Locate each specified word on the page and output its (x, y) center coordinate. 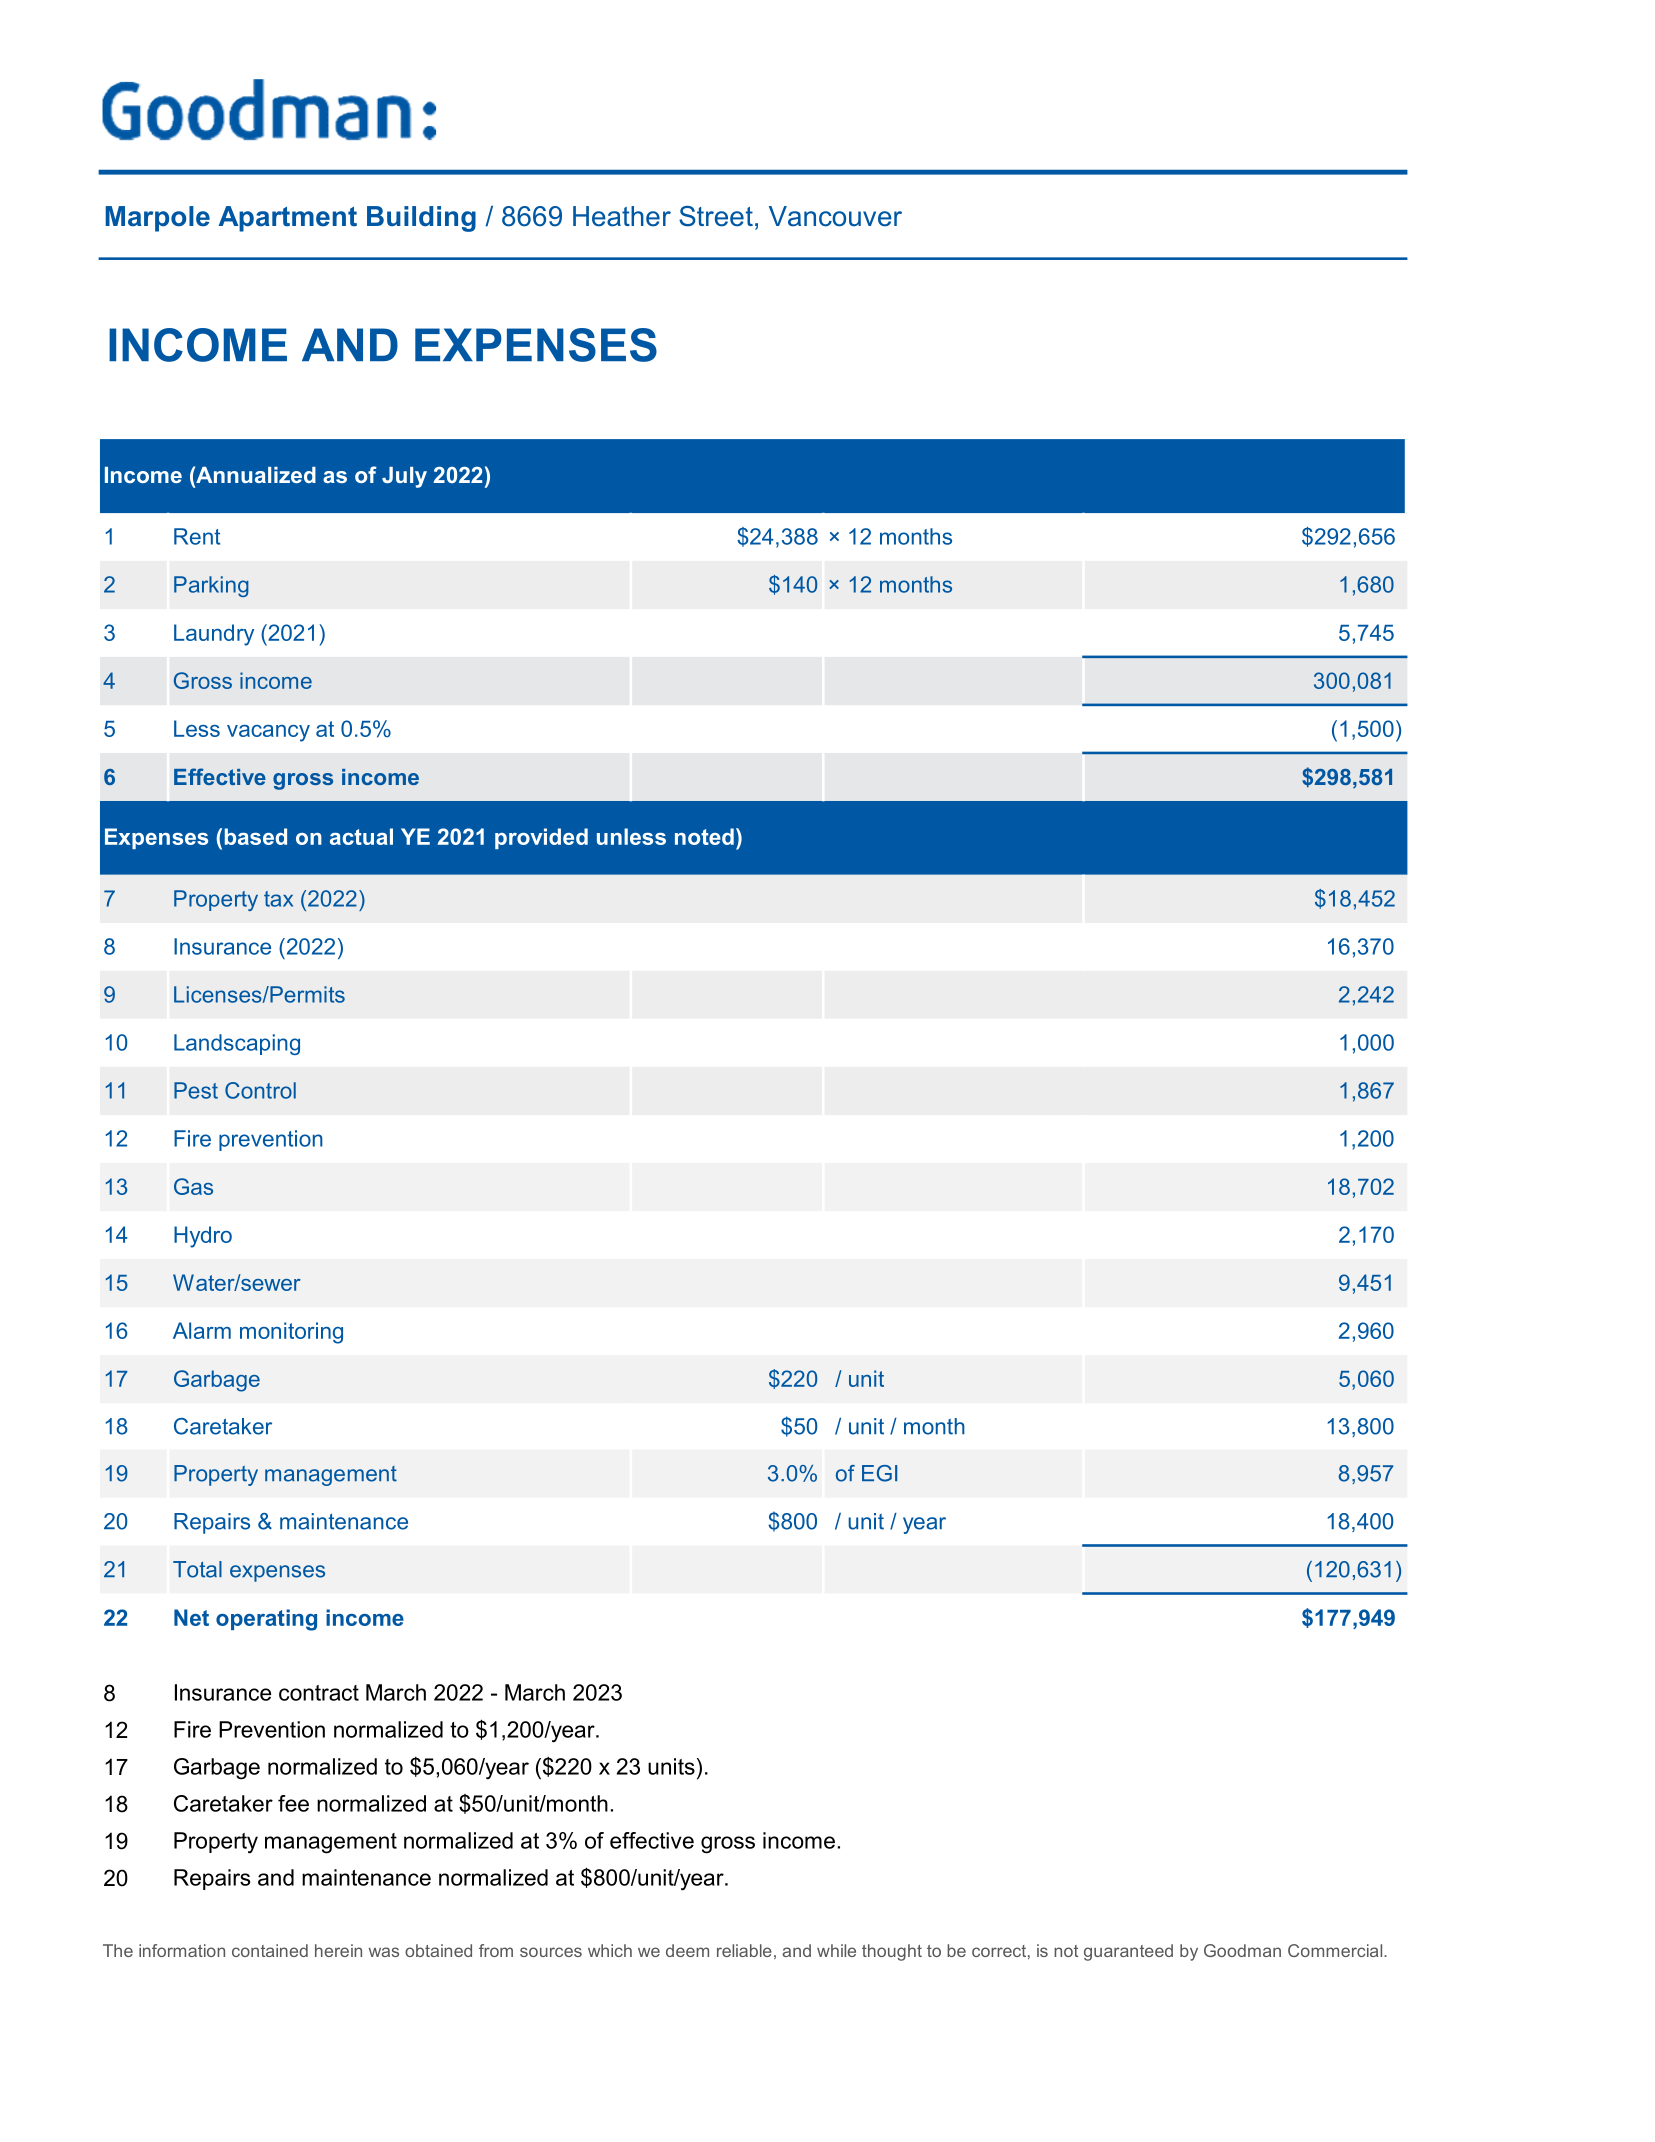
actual (361, 836)
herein (338, 1950)
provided (541, 838)
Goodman (1242, 1950)
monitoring (291, 1333)
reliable (744, 1950)
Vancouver (835, 216)
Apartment (287, 219)
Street (716, 216)
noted (704, 836)
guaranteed (1128, 1952)
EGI (879, 1473)
